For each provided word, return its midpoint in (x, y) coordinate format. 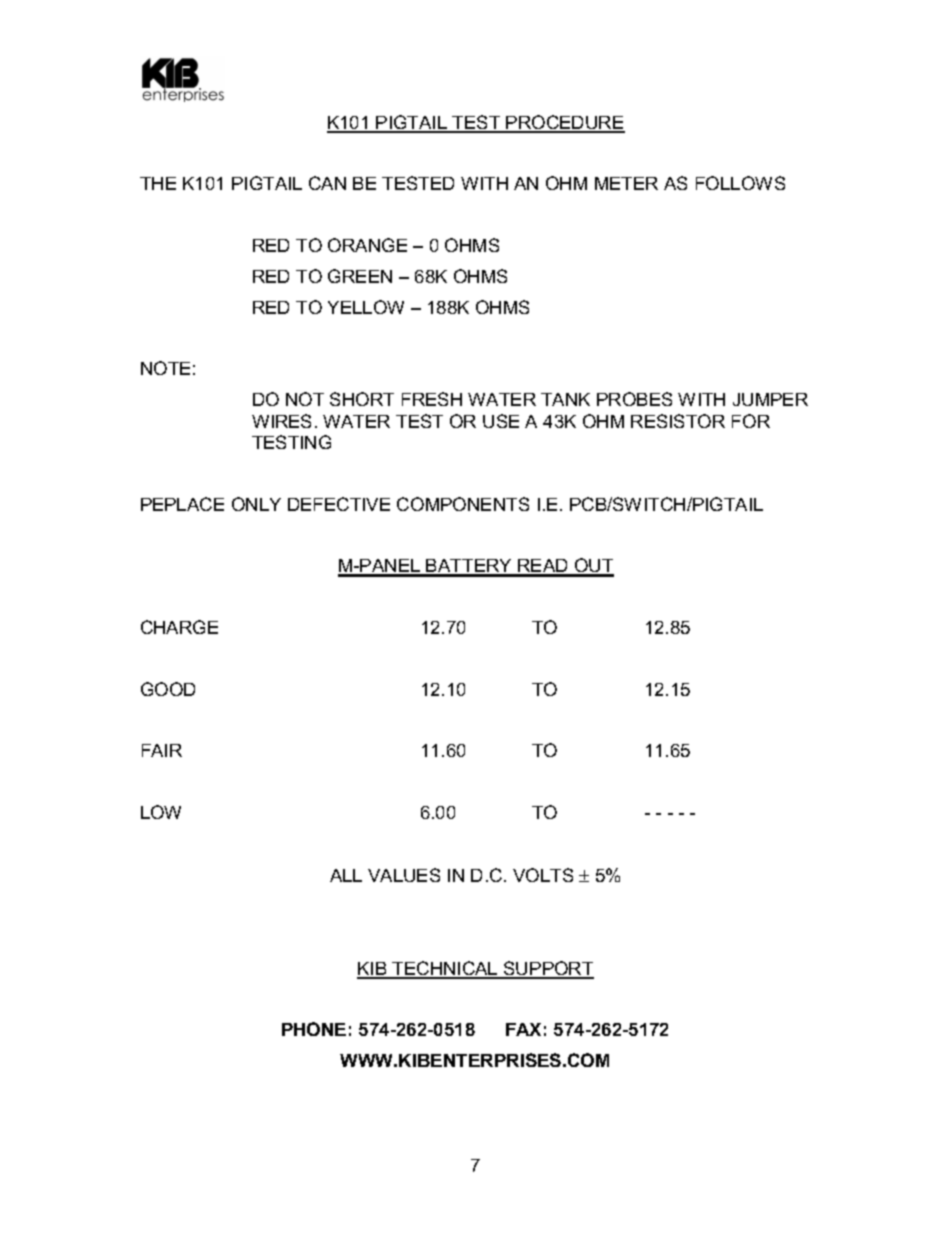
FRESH (432, 399)
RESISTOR (678, 421)
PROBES (634, 399)
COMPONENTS (463, 504)
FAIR (162, 750)
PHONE (314, 1029)
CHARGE (179, 627)
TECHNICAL (445, 969)
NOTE (165, 368)
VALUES (404, 875)
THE (158, 183)
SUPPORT (548, 969)
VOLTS (543, 875)
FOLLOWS (740, 183)
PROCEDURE (565, 123)
